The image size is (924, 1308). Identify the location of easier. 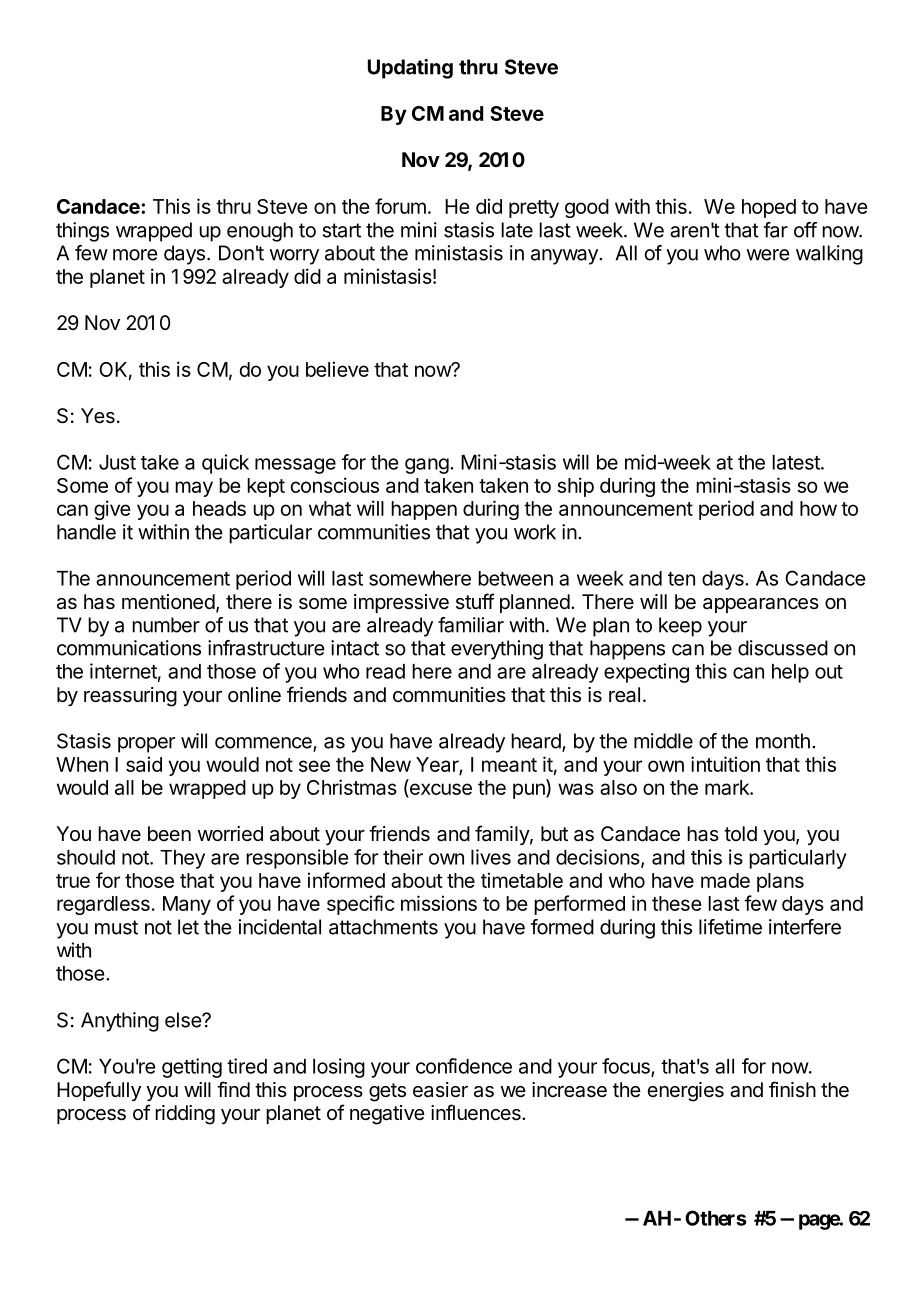
(440, 1089).
